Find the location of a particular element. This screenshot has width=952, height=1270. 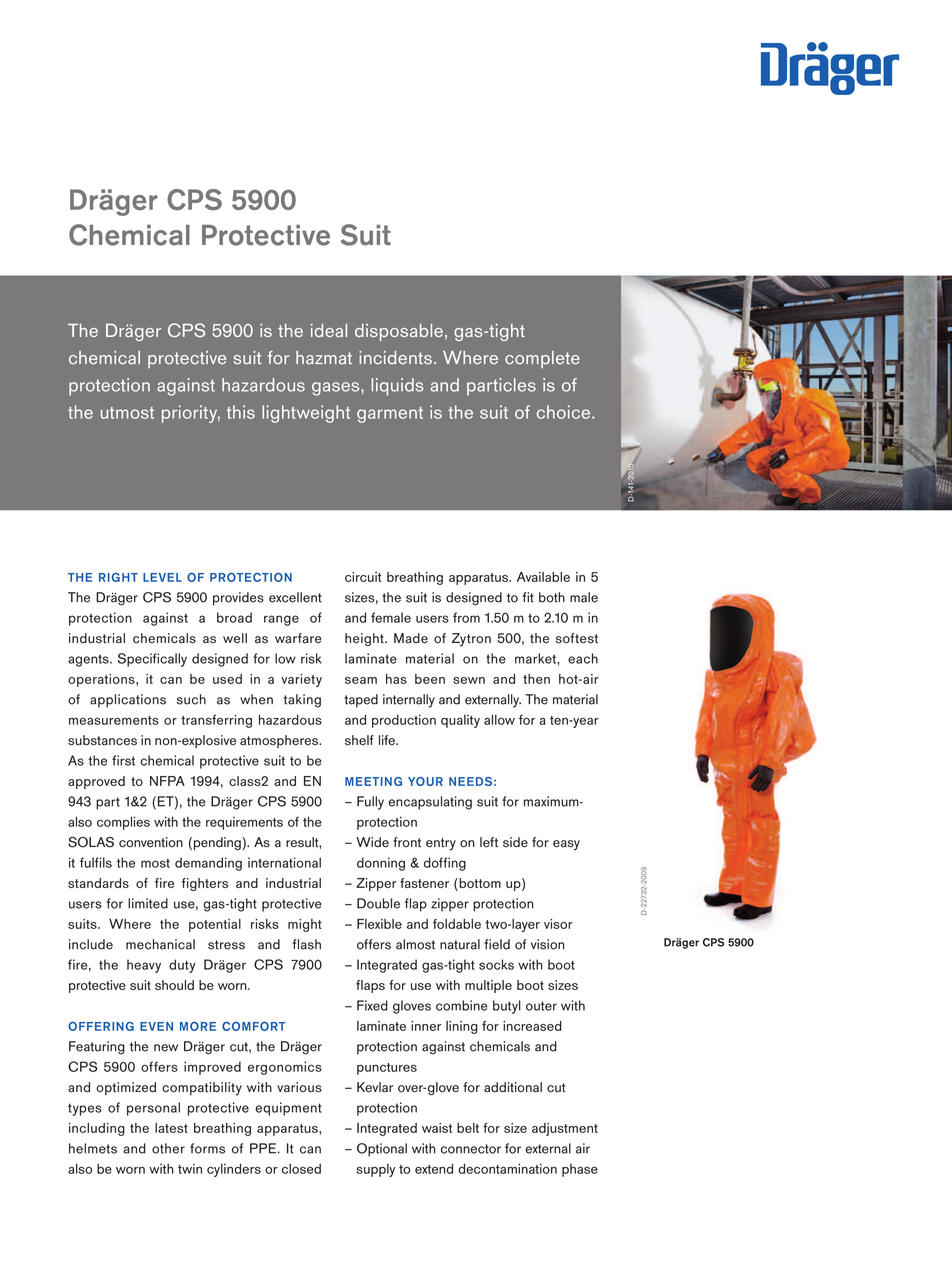

closed is located at coordinates (301, 1168).
